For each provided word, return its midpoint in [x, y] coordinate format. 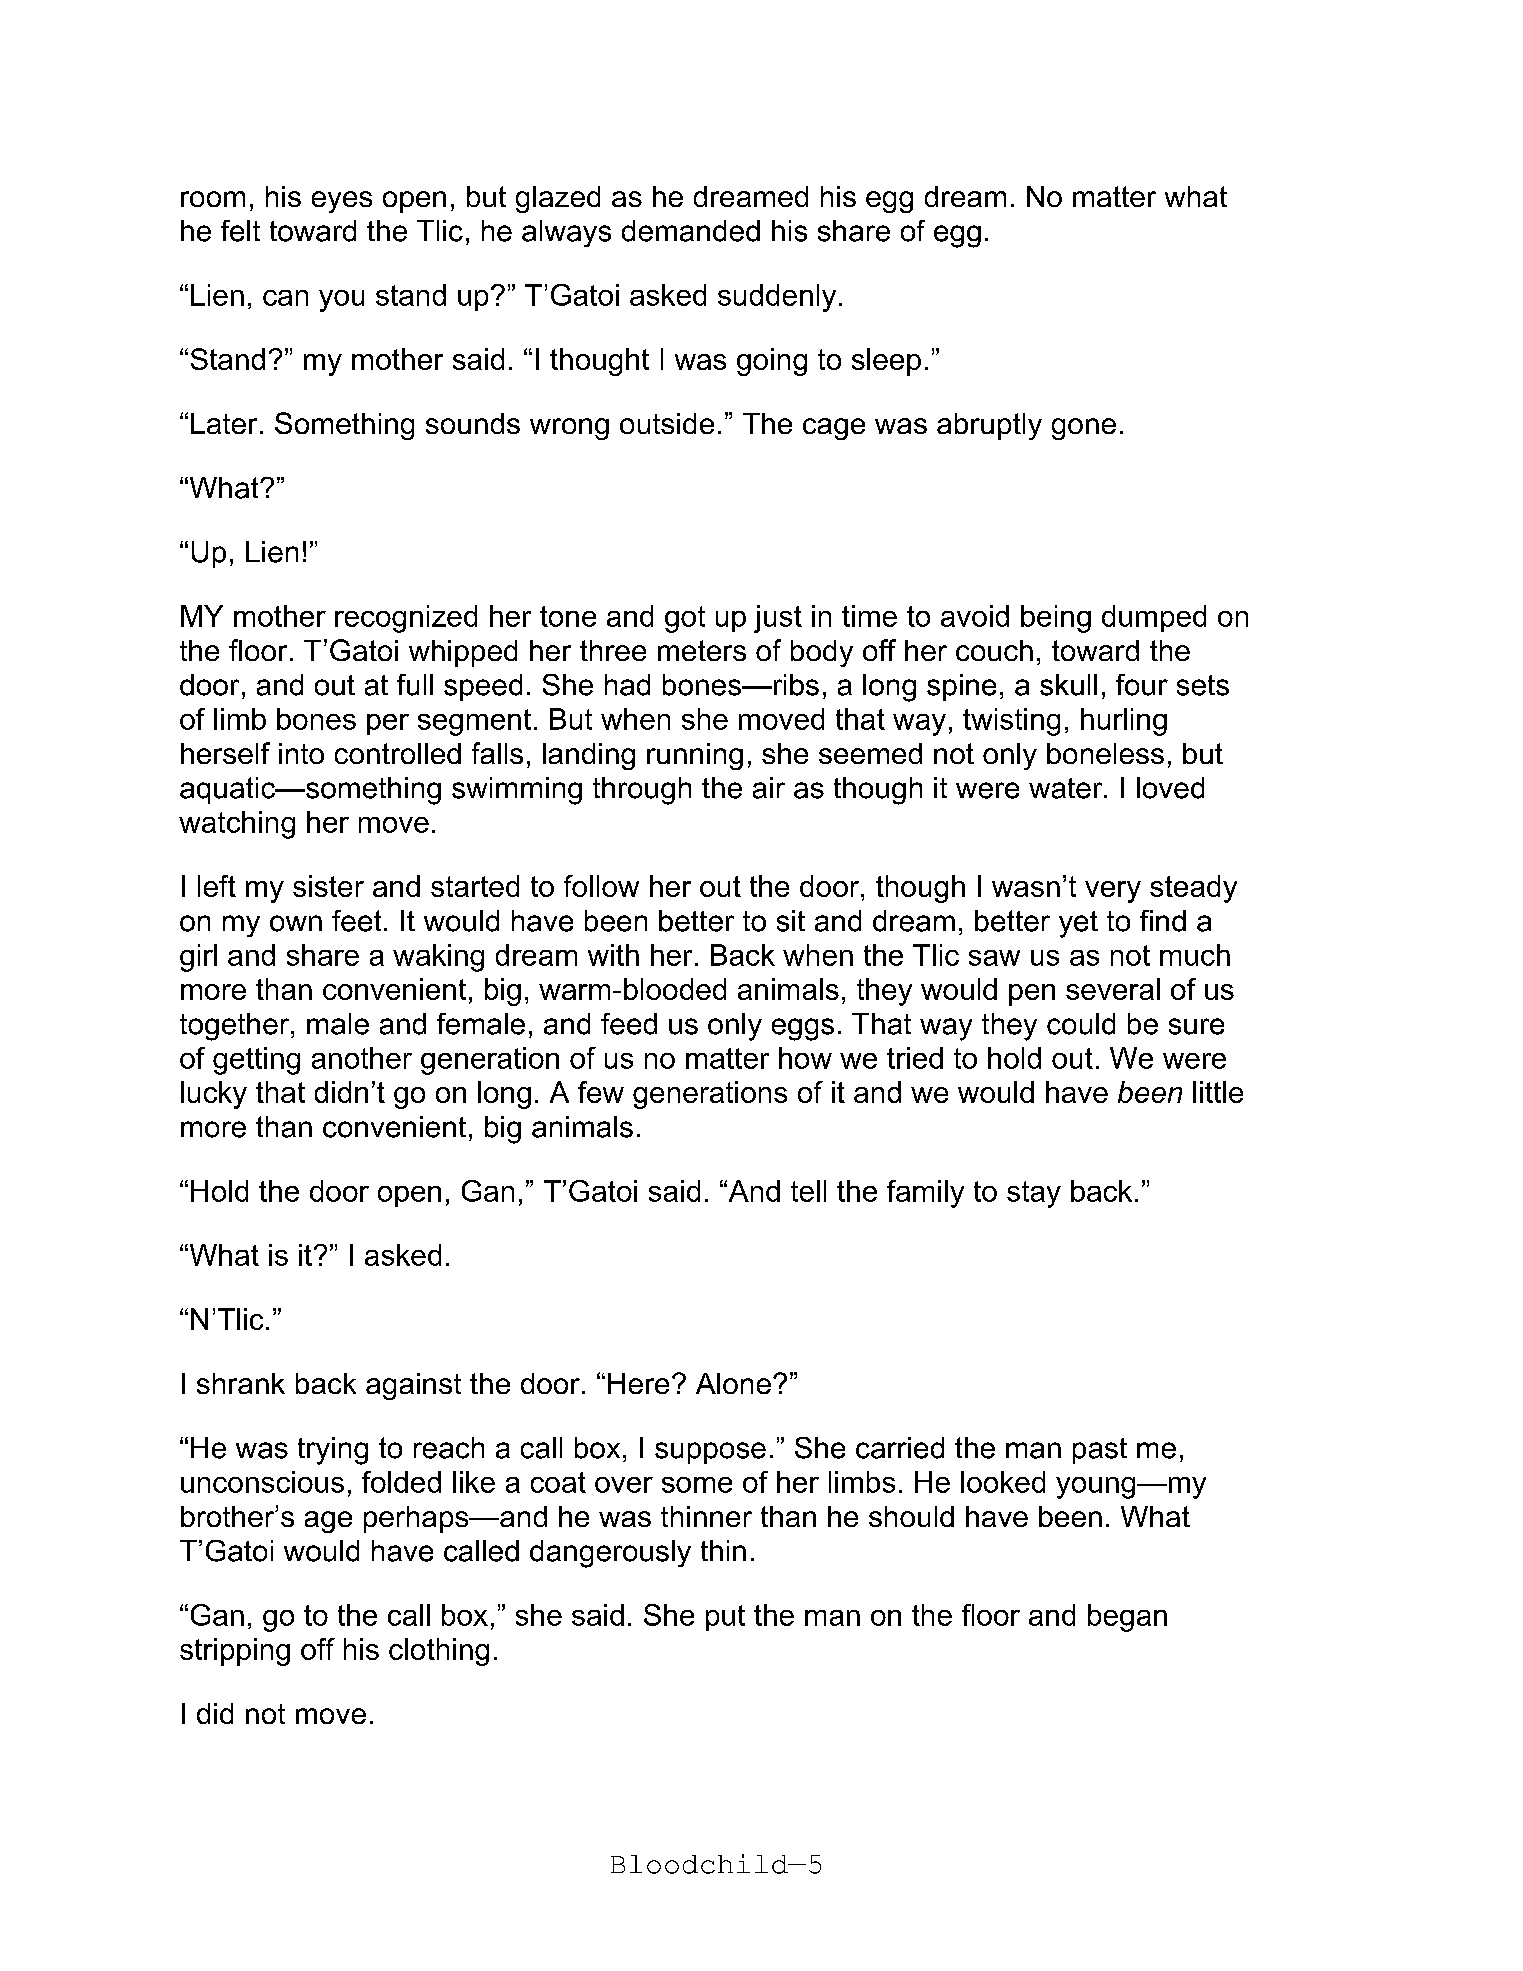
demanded [691, 231]
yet [1078, 924]
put [725, 1618]
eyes [342, 202]
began [1127, 1618]
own [296, 923]
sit [791, 921]
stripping [235, 1652]
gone [1084, 429]
